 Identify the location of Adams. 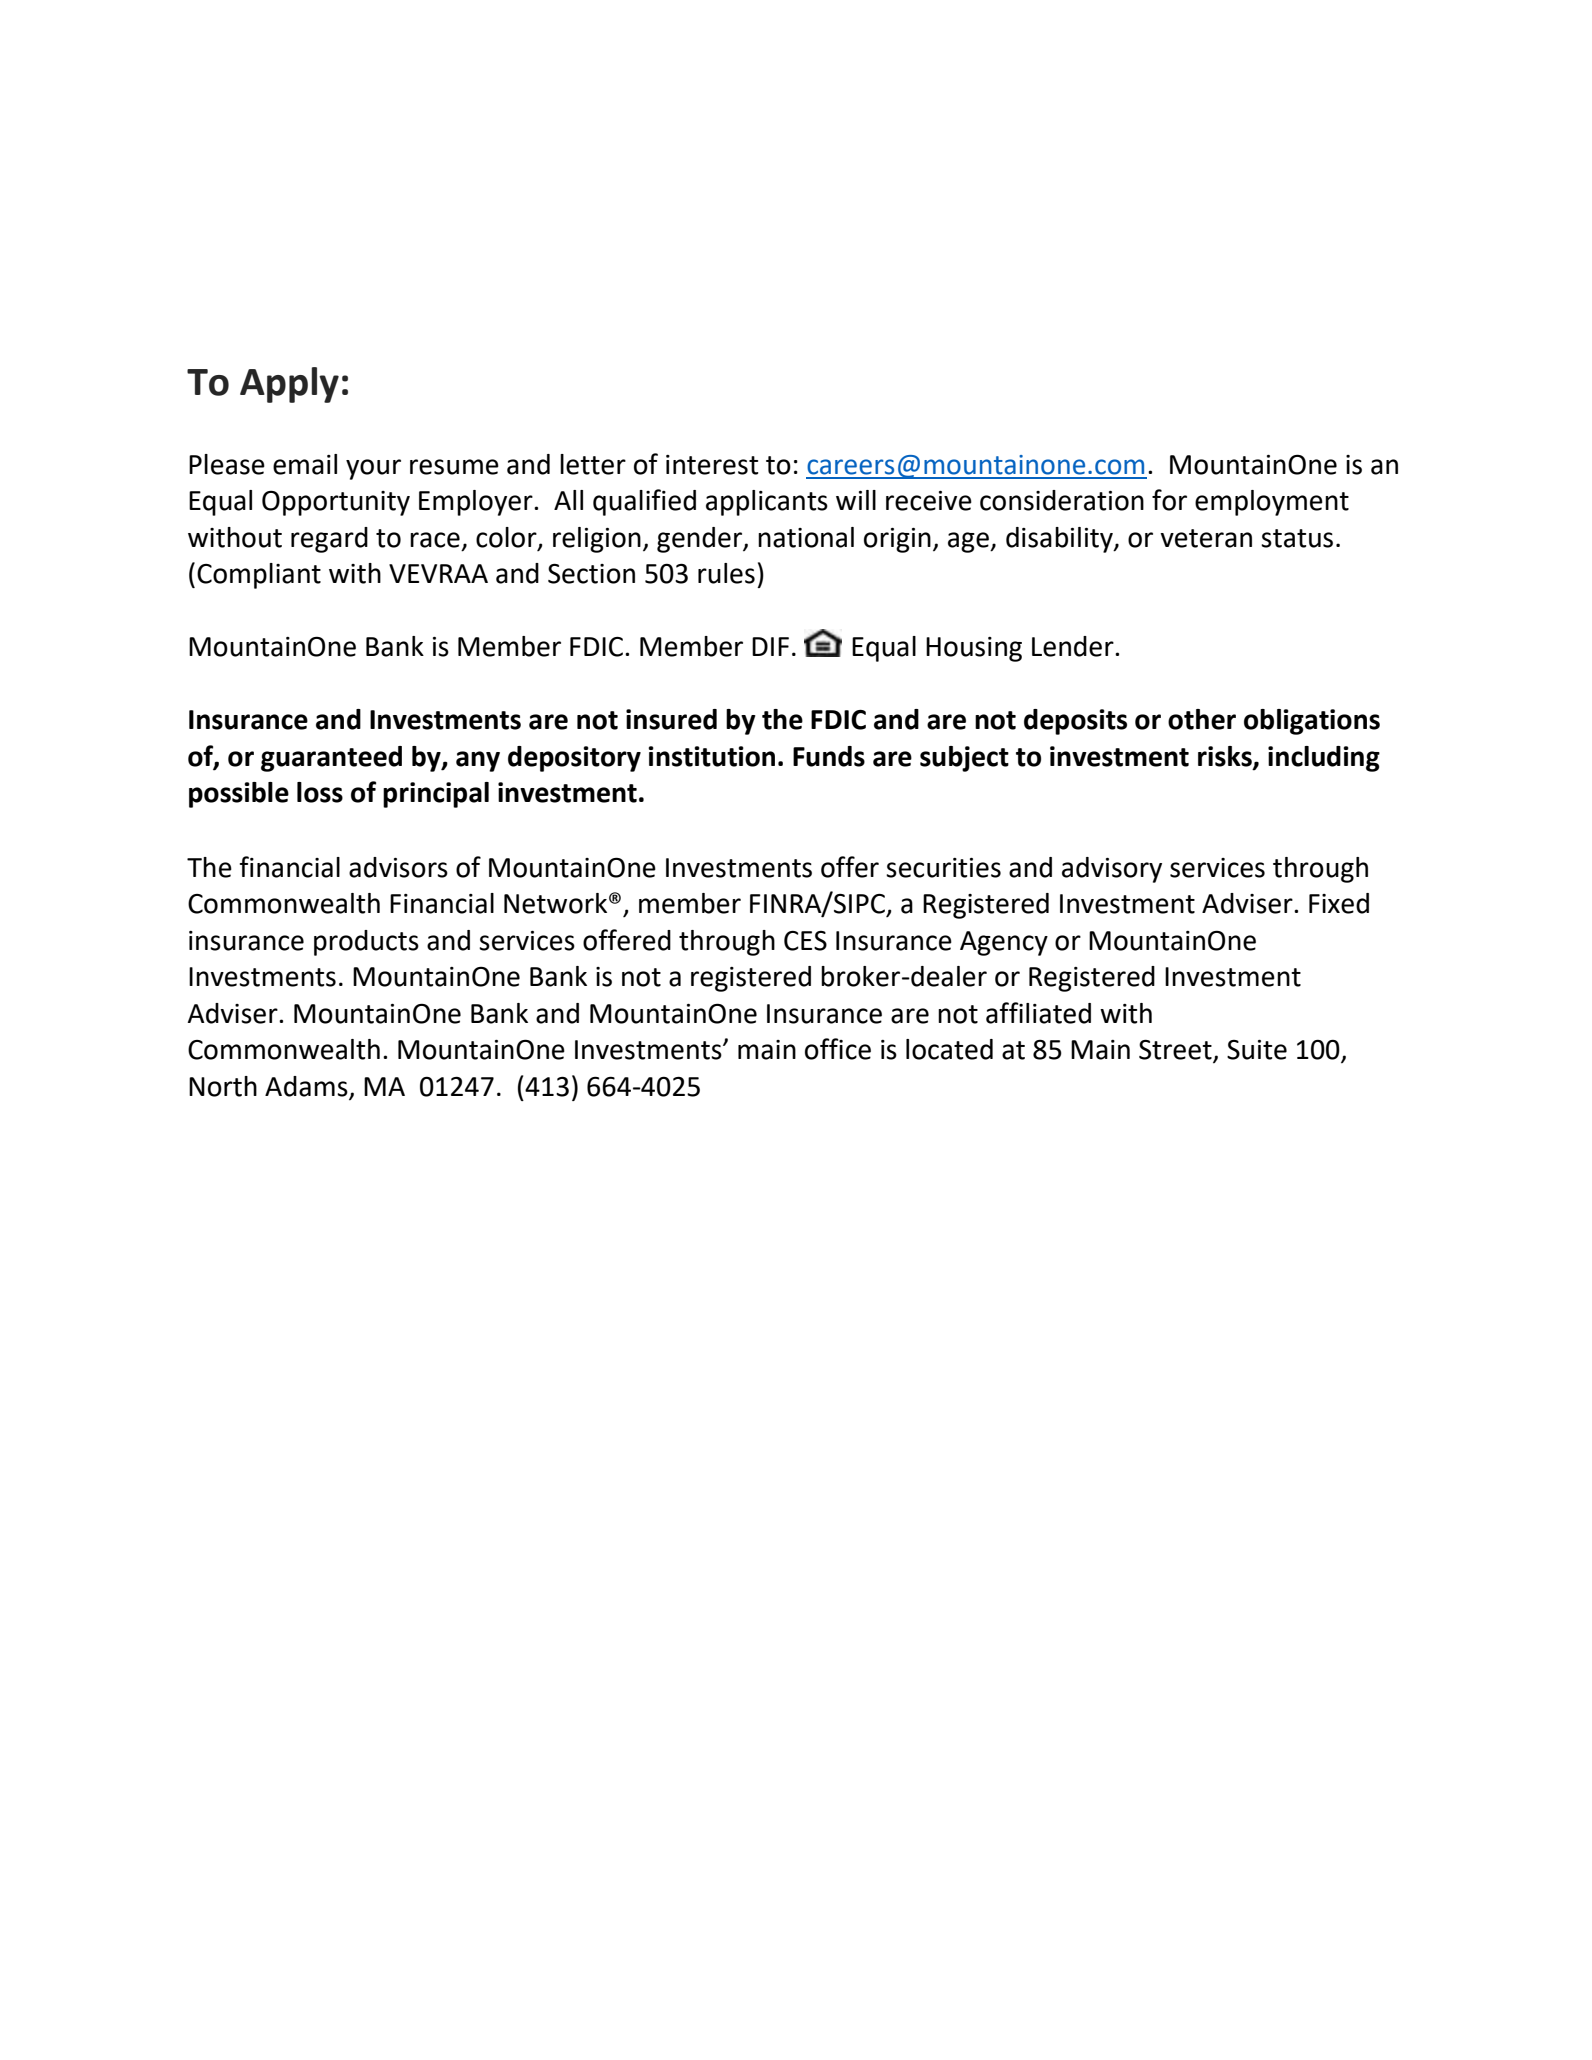
(307, 1087).
